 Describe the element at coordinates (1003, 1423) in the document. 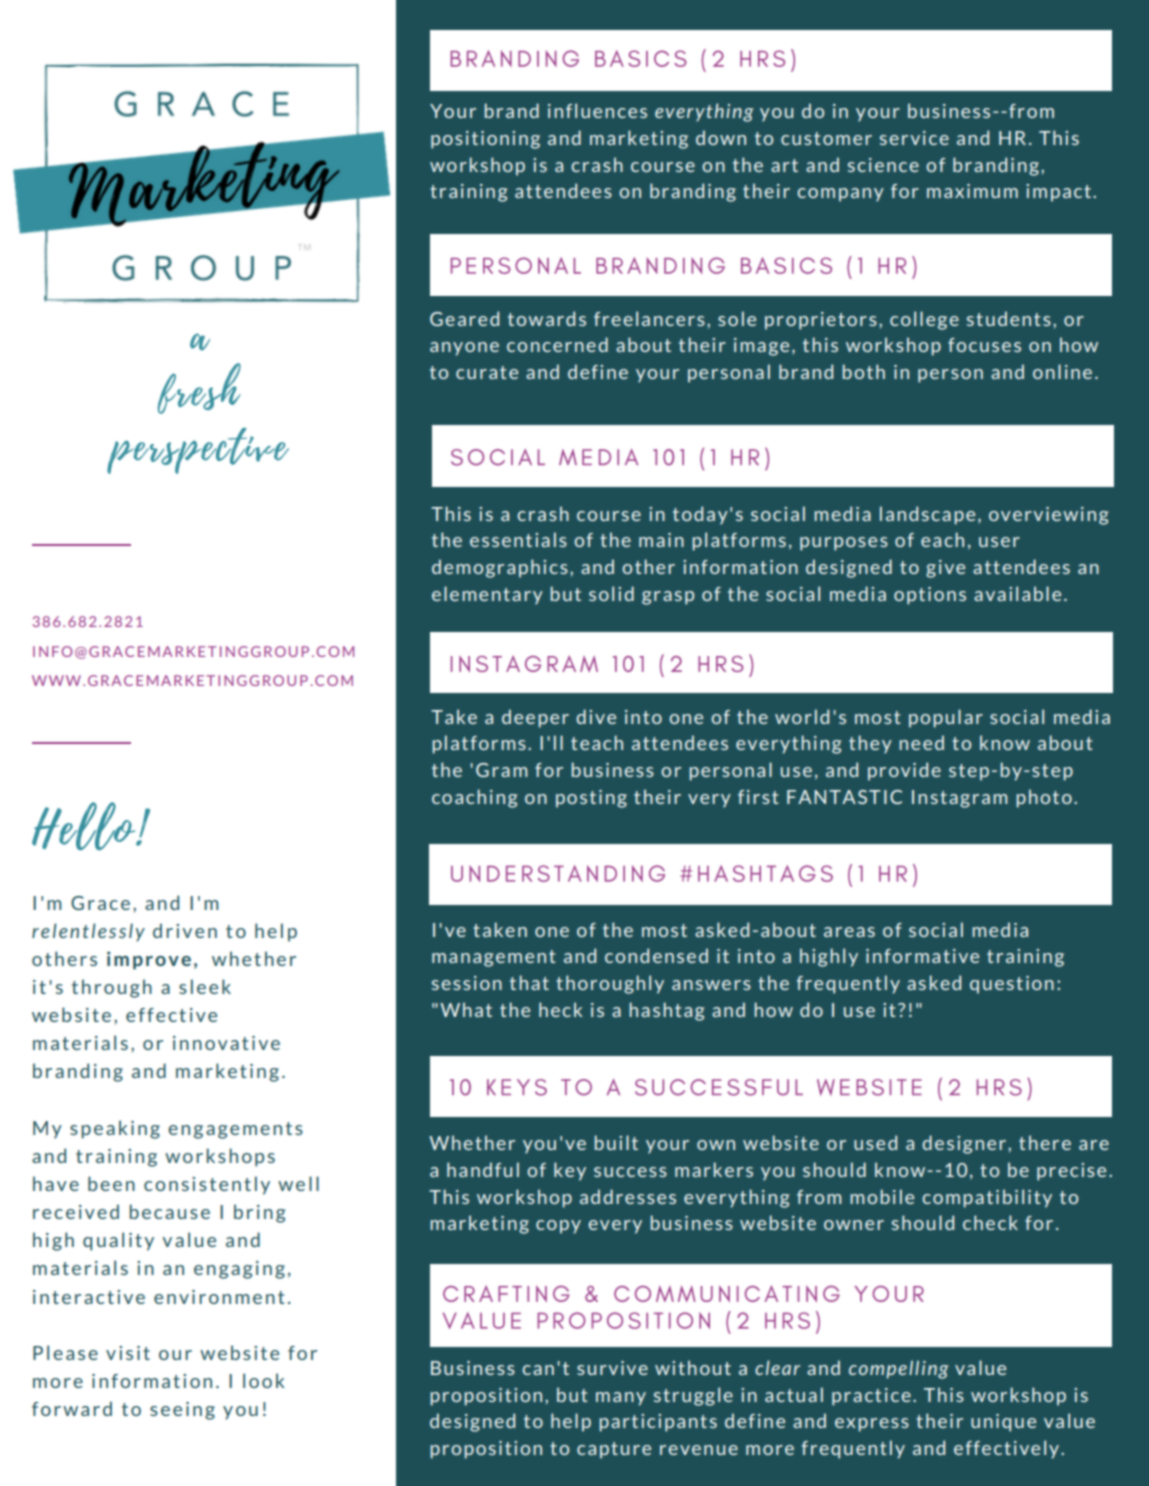

I see `unique` at that location.
